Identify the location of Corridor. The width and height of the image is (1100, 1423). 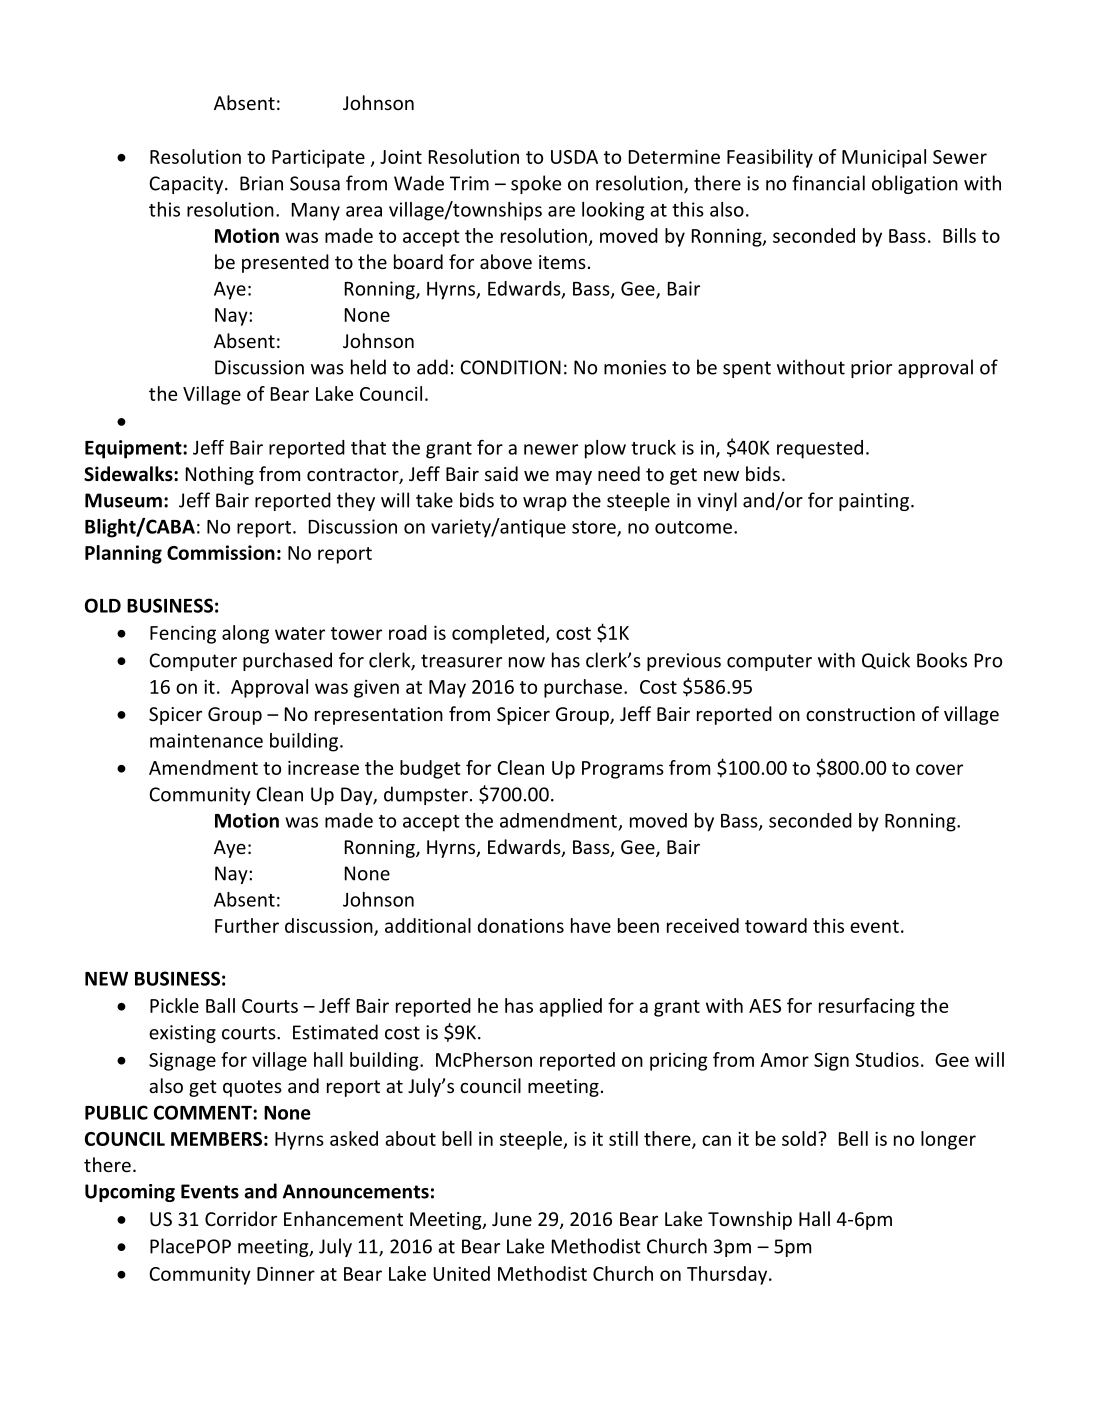
(241, 1218).
